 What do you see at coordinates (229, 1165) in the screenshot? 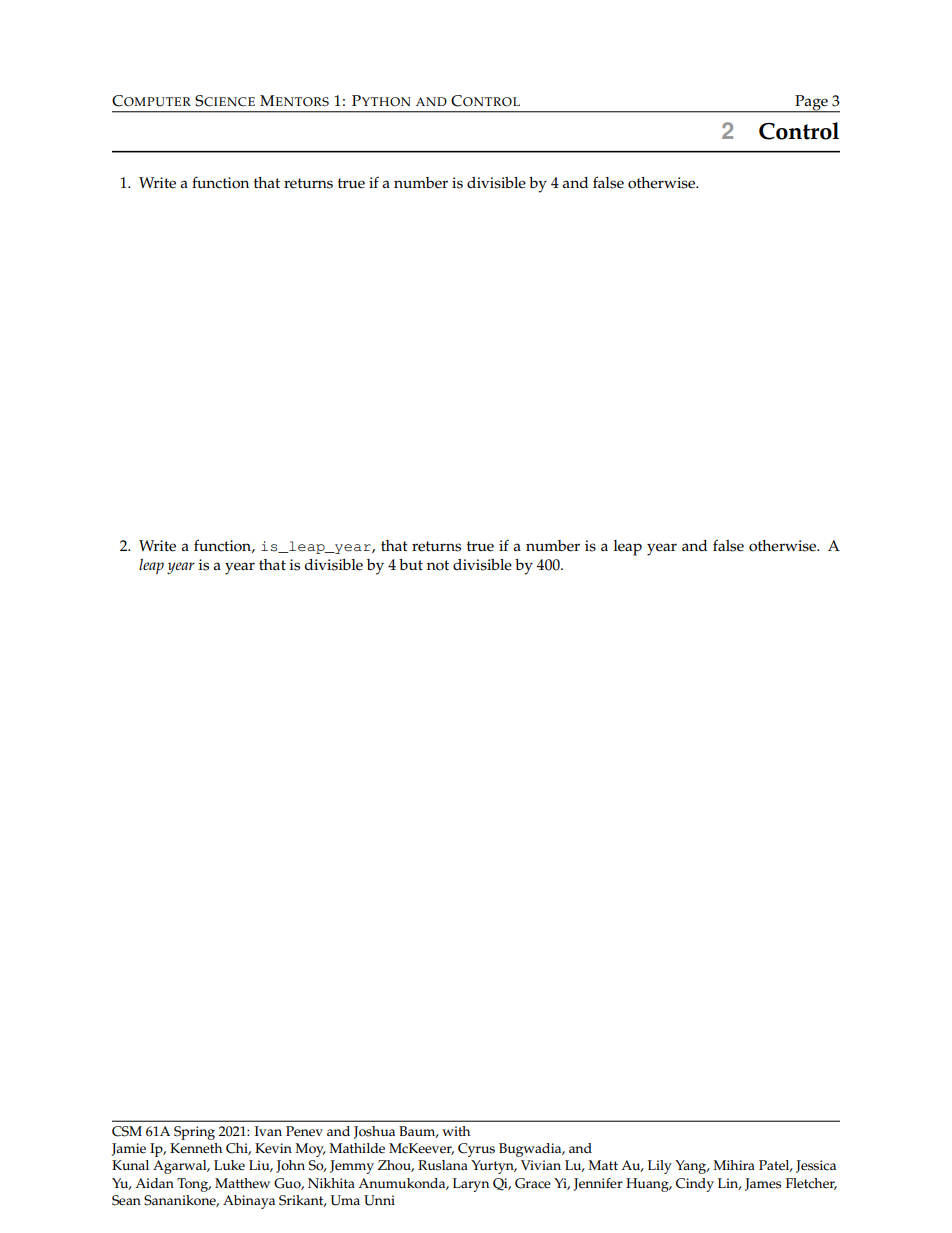
I see `Luke` at bounding box center [229, 1165].
